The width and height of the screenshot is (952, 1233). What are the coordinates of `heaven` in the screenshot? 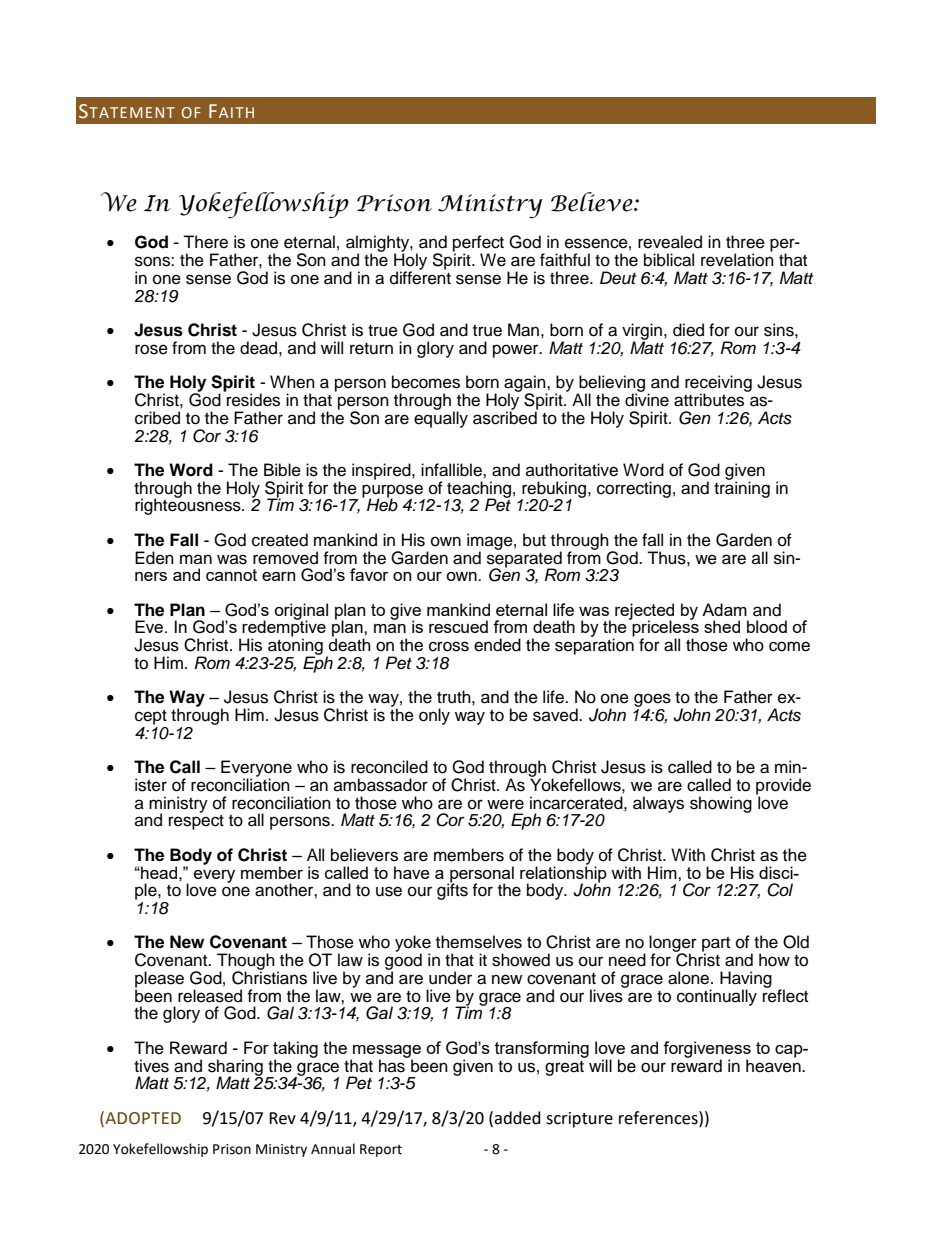 It's located at (774, 1065).
